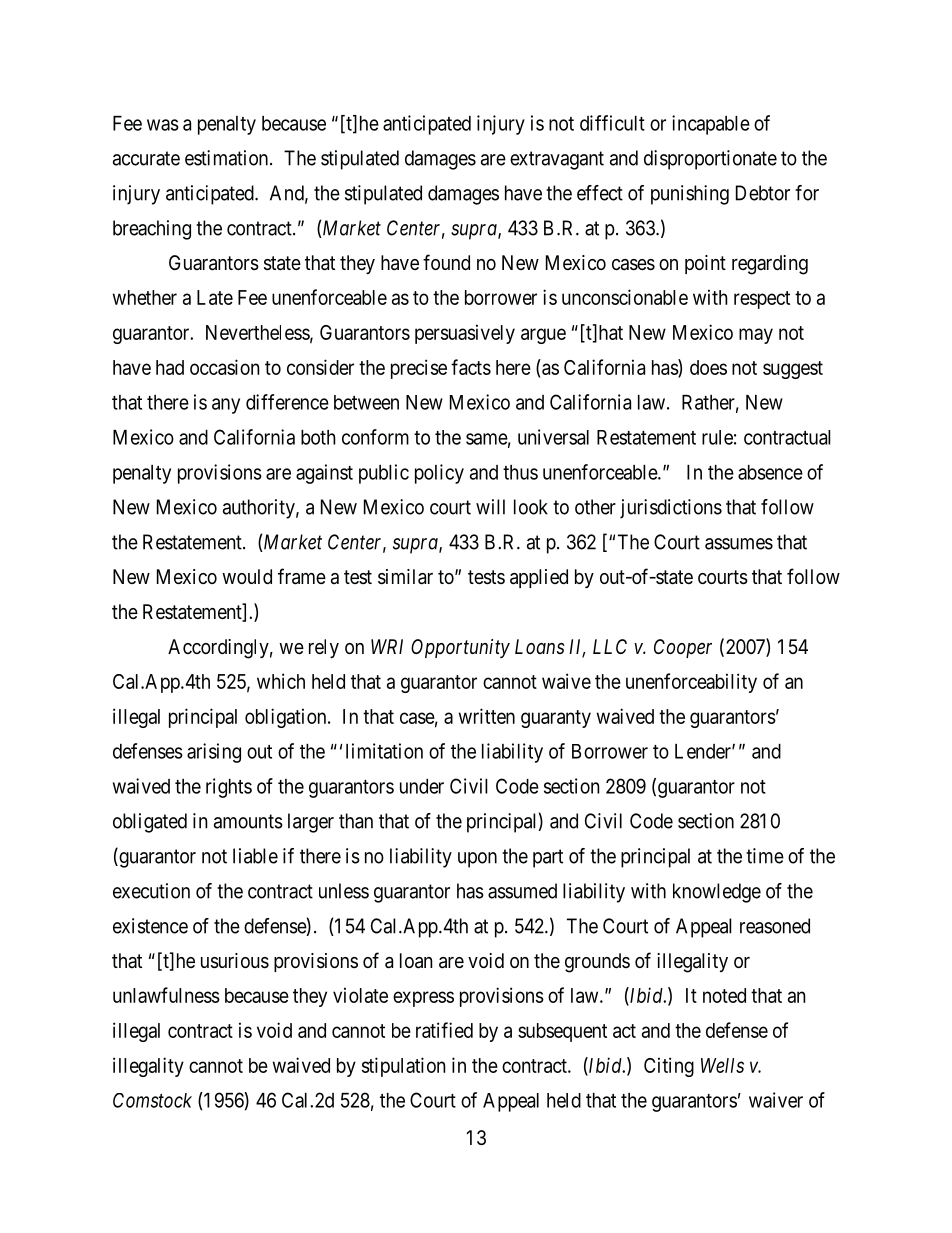 The height and width of the image is (1233, 952). What do you see at coordinates (228, 158) in the image?
I see `estimation` at bounding box center [228, 158].
